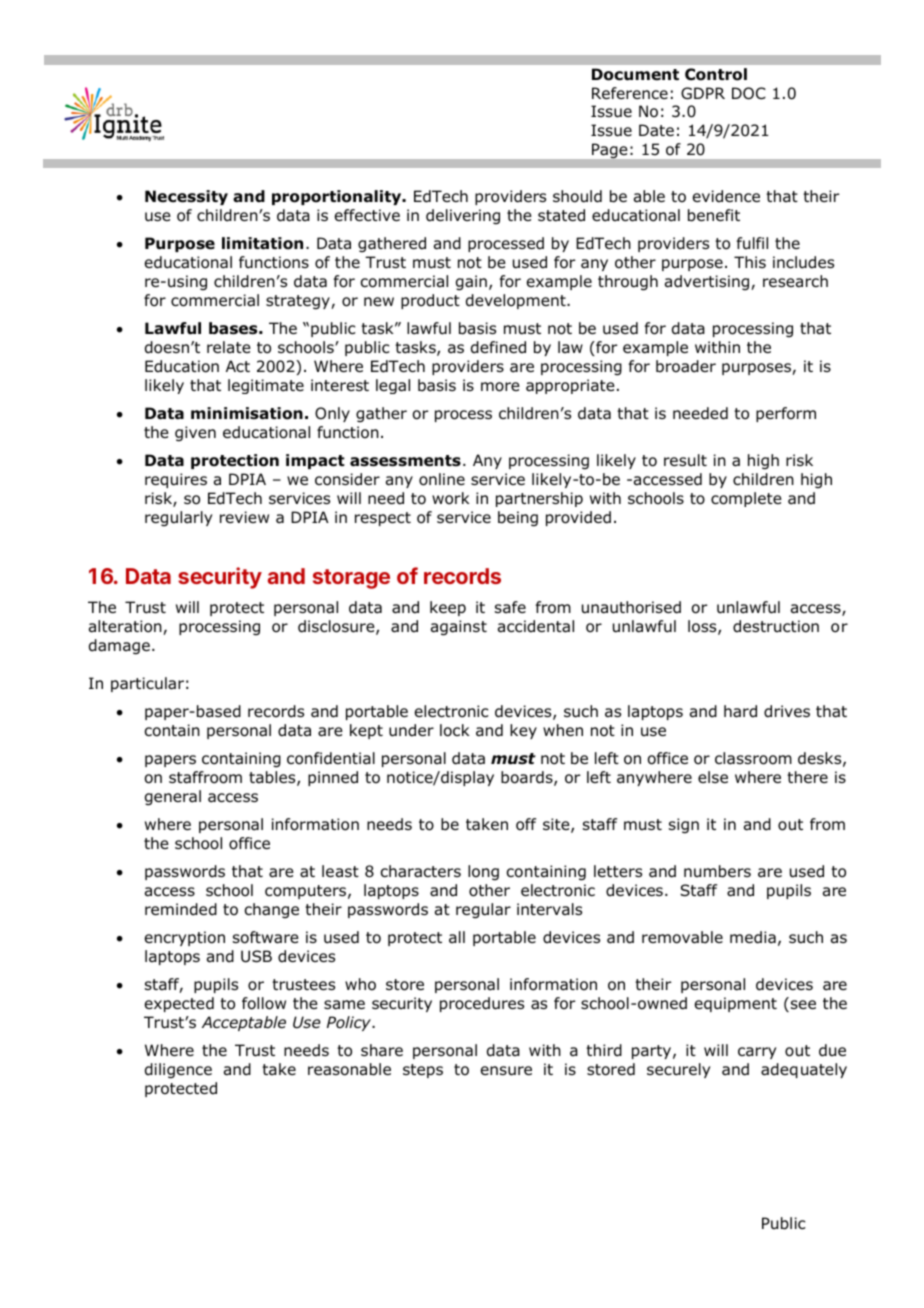 Image resolution: width=924 pixels, height=1308 pixels. What do you see at coordinates (454, 730) in the page?
I see `lock` at bounding box center [454, 730].
